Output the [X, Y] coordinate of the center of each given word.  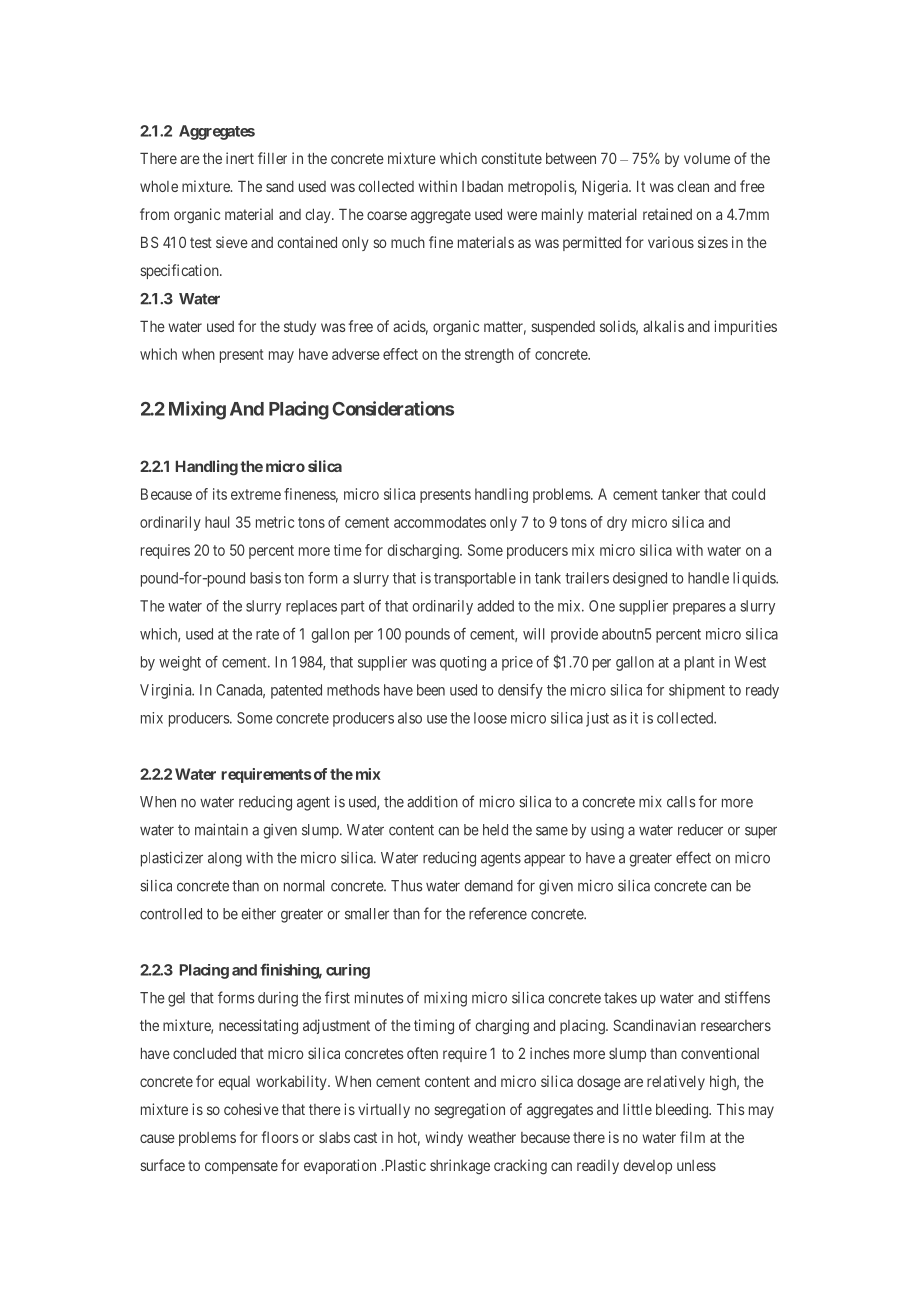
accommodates [440, 522]
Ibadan [482, 186]
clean [693, 186]
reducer [700, 830]
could [748, 494]
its [220, 494]
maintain [221, 829]
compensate [241, 1167]
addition [432, 802]
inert [240, 158]
